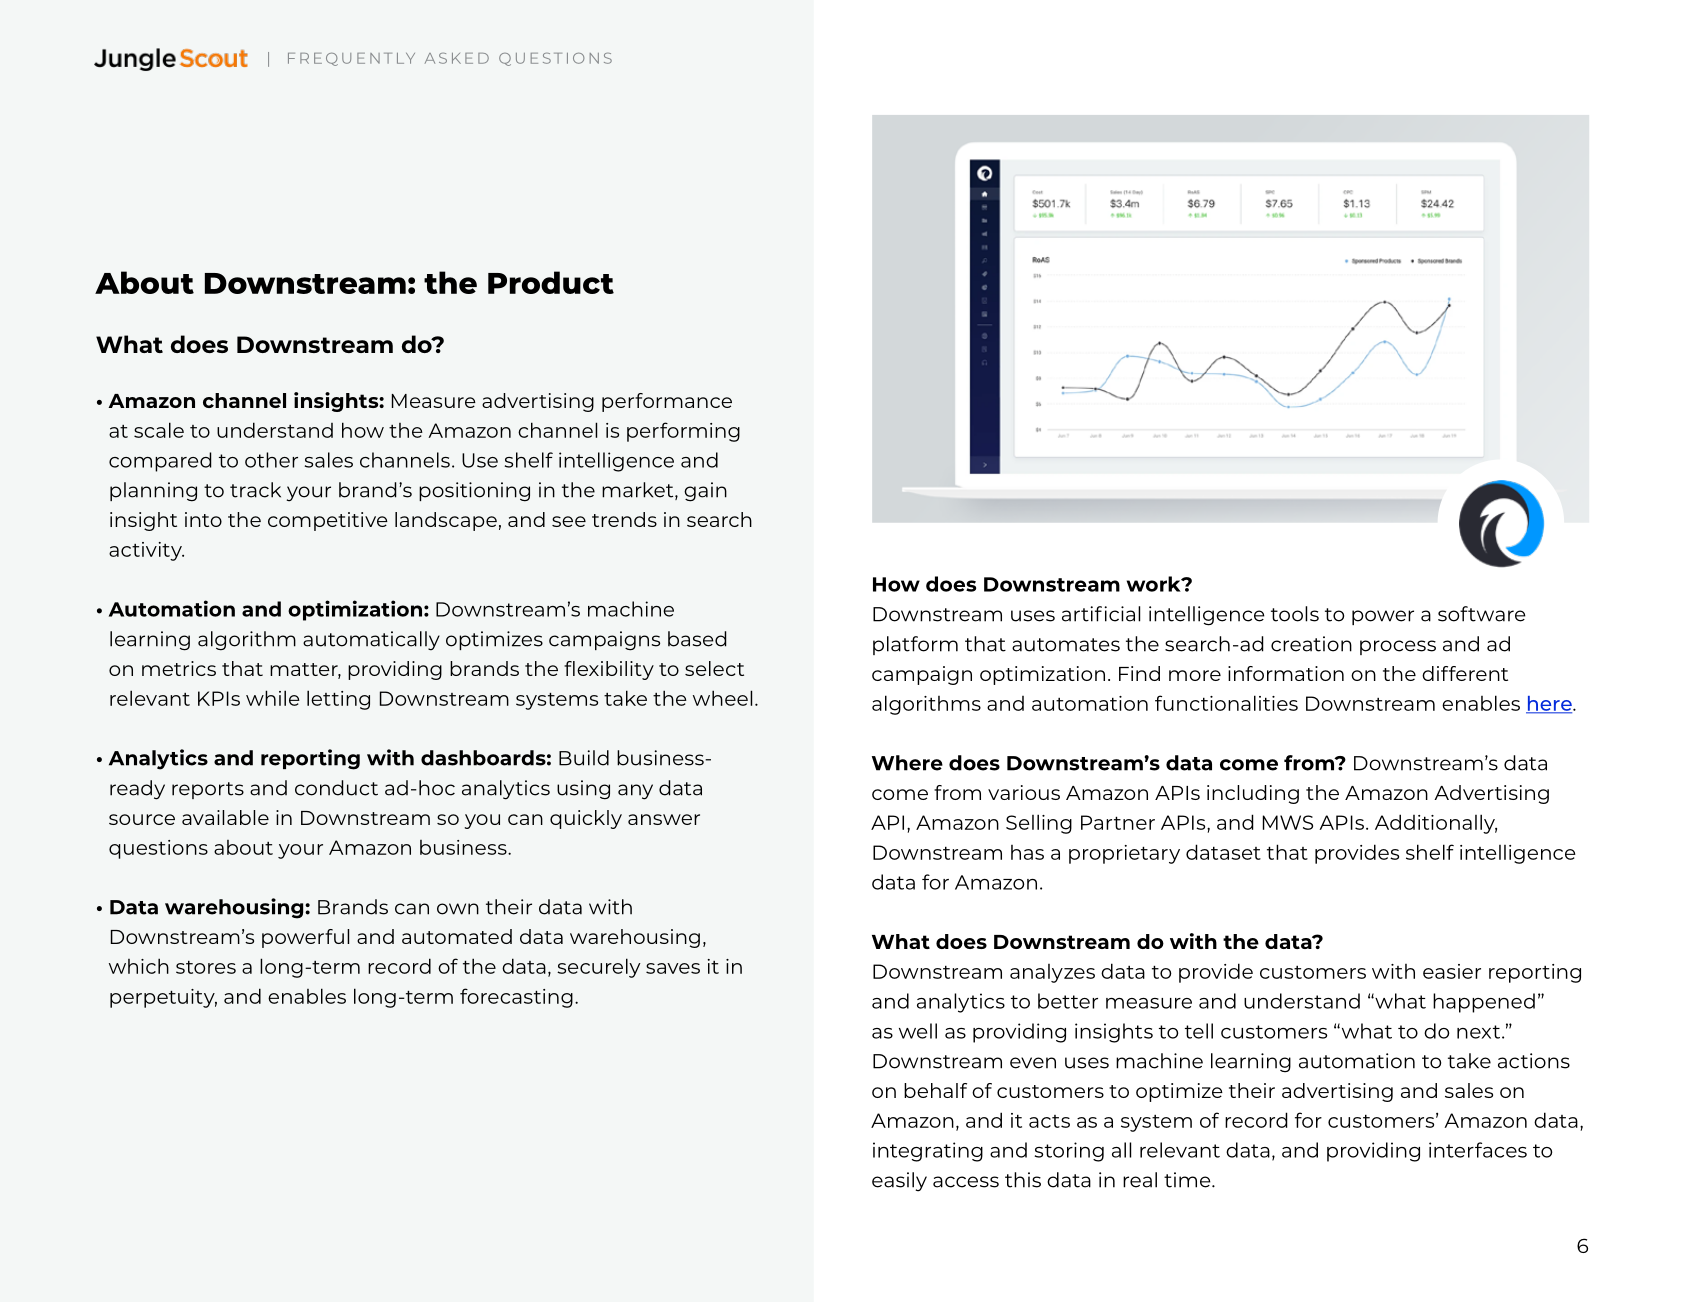 This screenshot has height=1302, width=1685. Describe the element at coordinates (705, 492) in the screenshot. I see `gain` at that location.
